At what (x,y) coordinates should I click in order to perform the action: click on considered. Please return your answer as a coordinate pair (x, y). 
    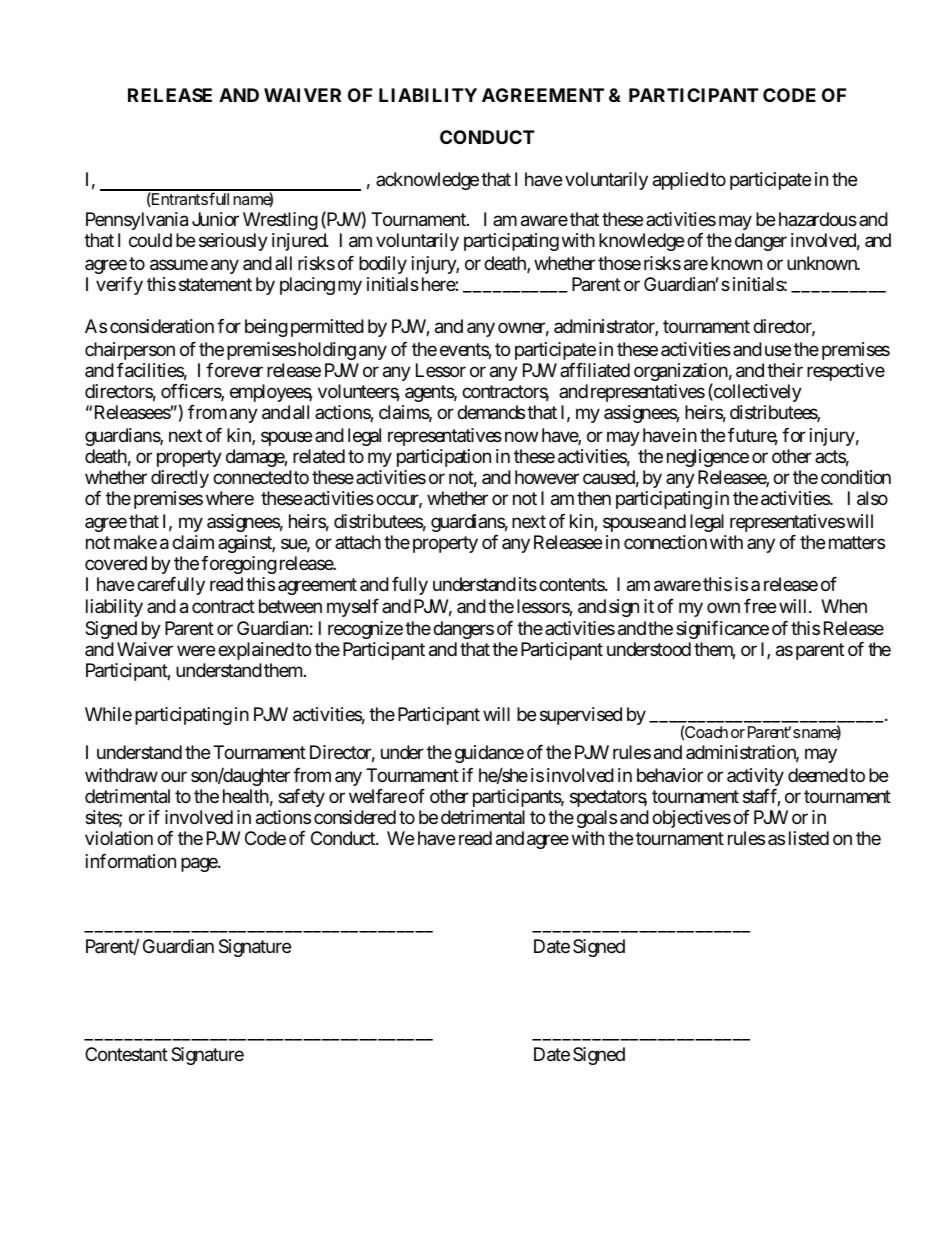
    Looking at the image, I should click on (355, 817).
